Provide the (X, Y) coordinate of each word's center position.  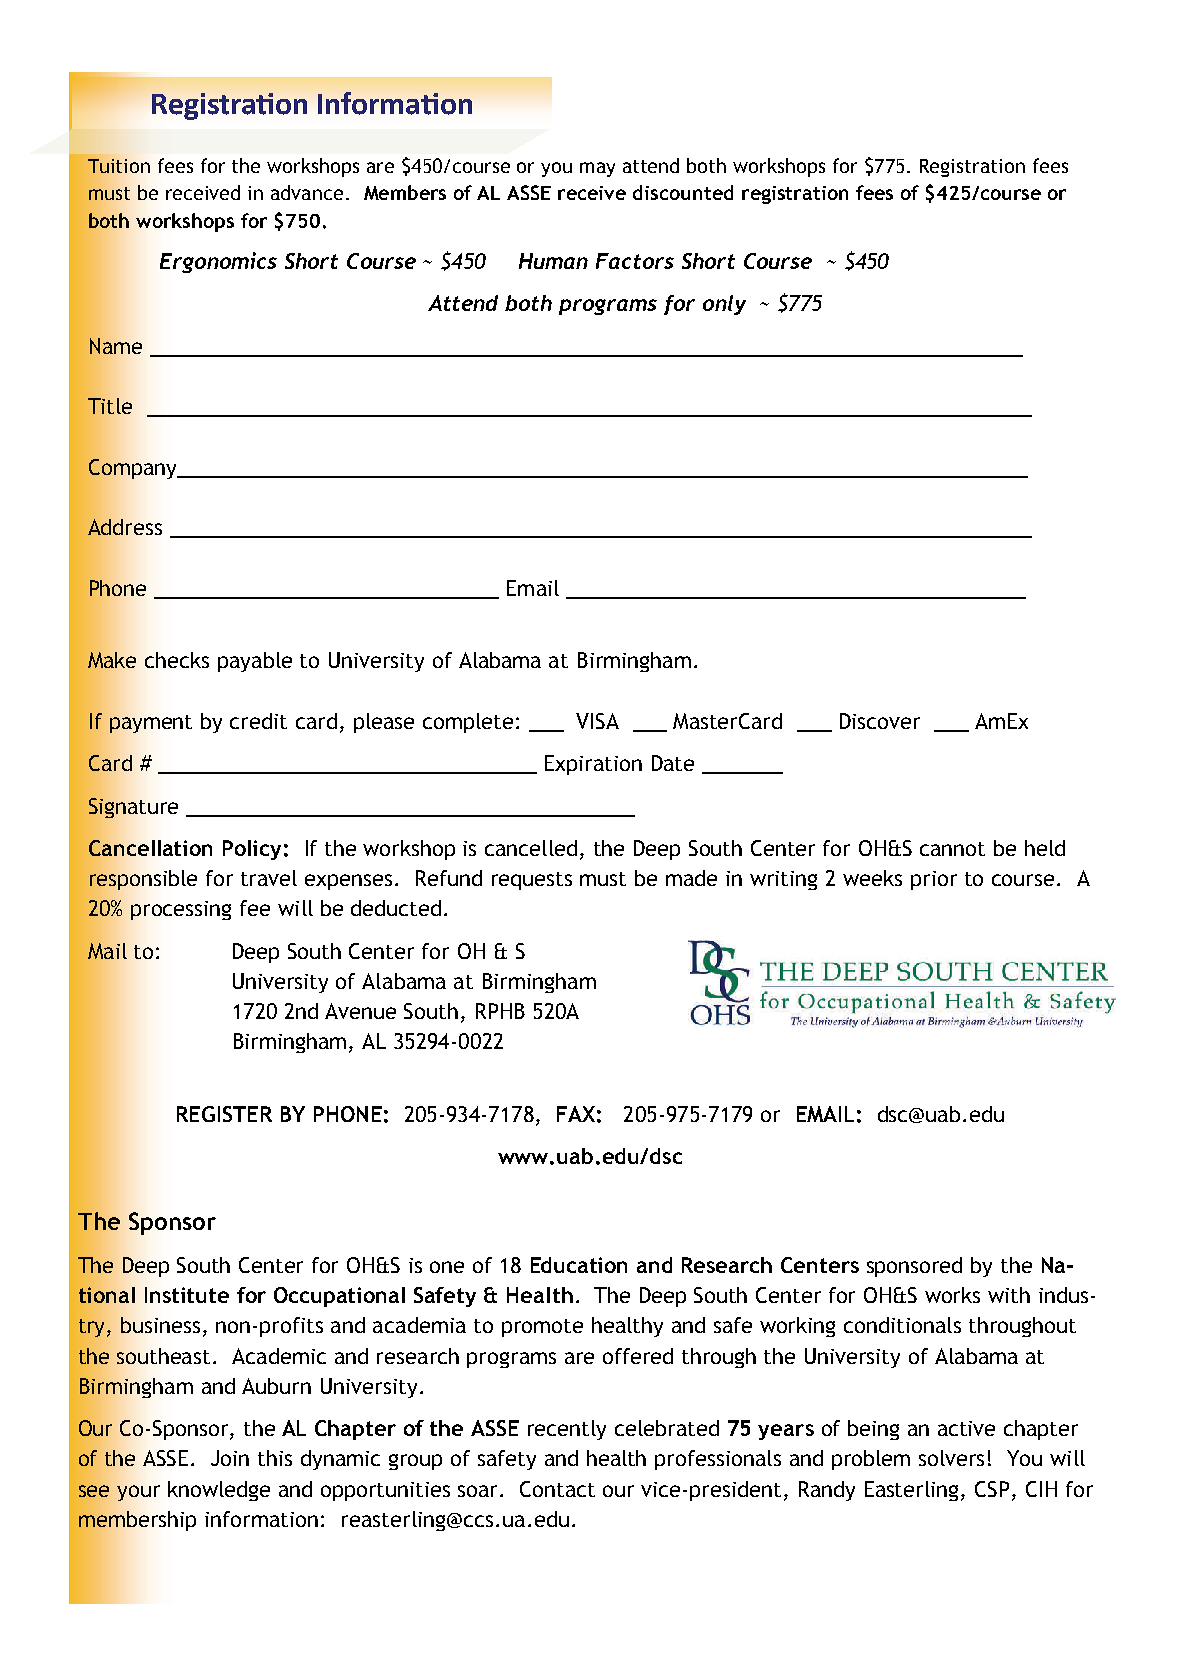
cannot (952, 849)
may (597, 169)
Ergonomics (218, 262)
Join (230, 1458)
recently (567, 1430)
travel (269, 878)
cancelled (531, 848)
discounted (683, 192)
